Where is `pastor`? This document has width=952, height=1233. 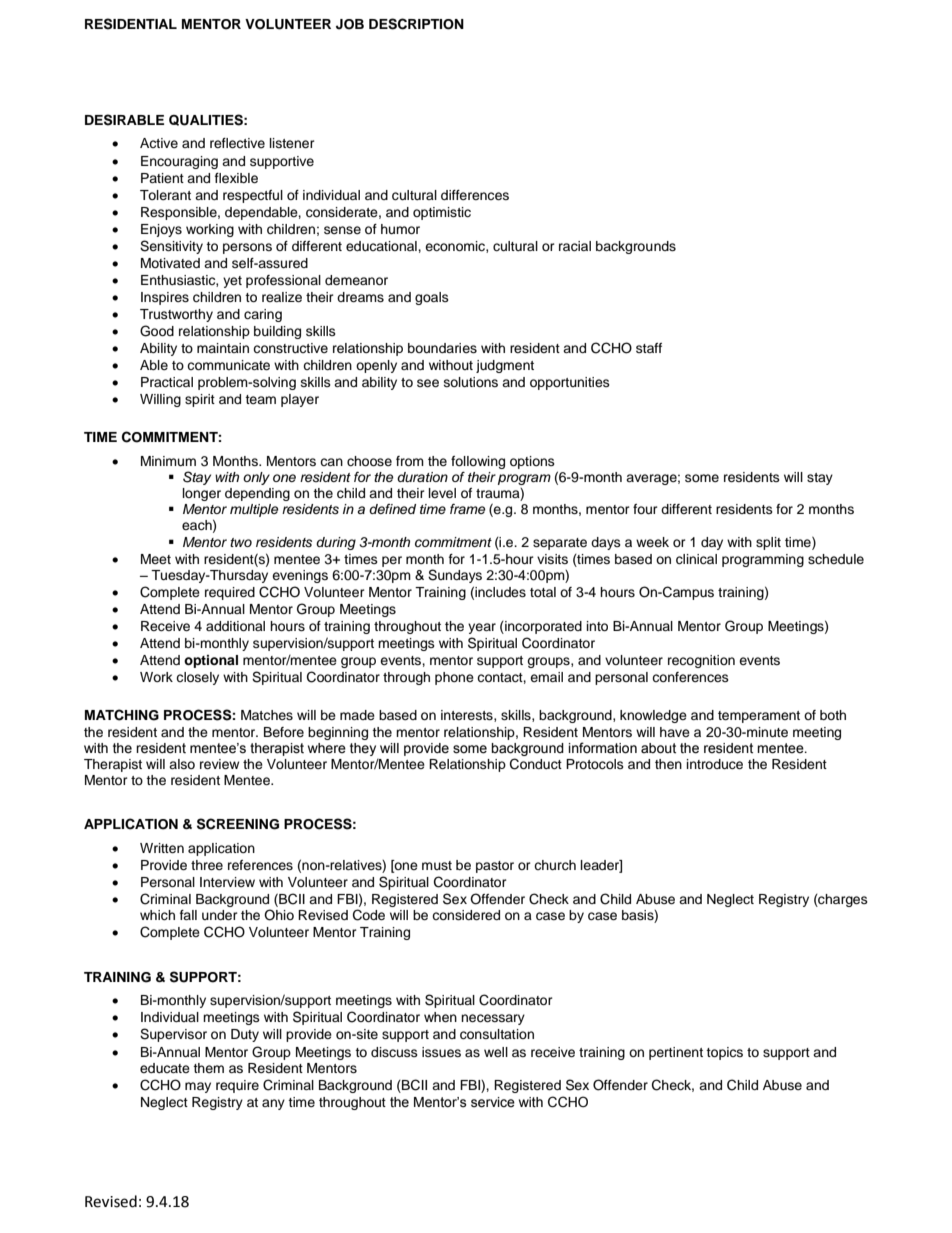 pastor is located at coordinates (495, 867).
